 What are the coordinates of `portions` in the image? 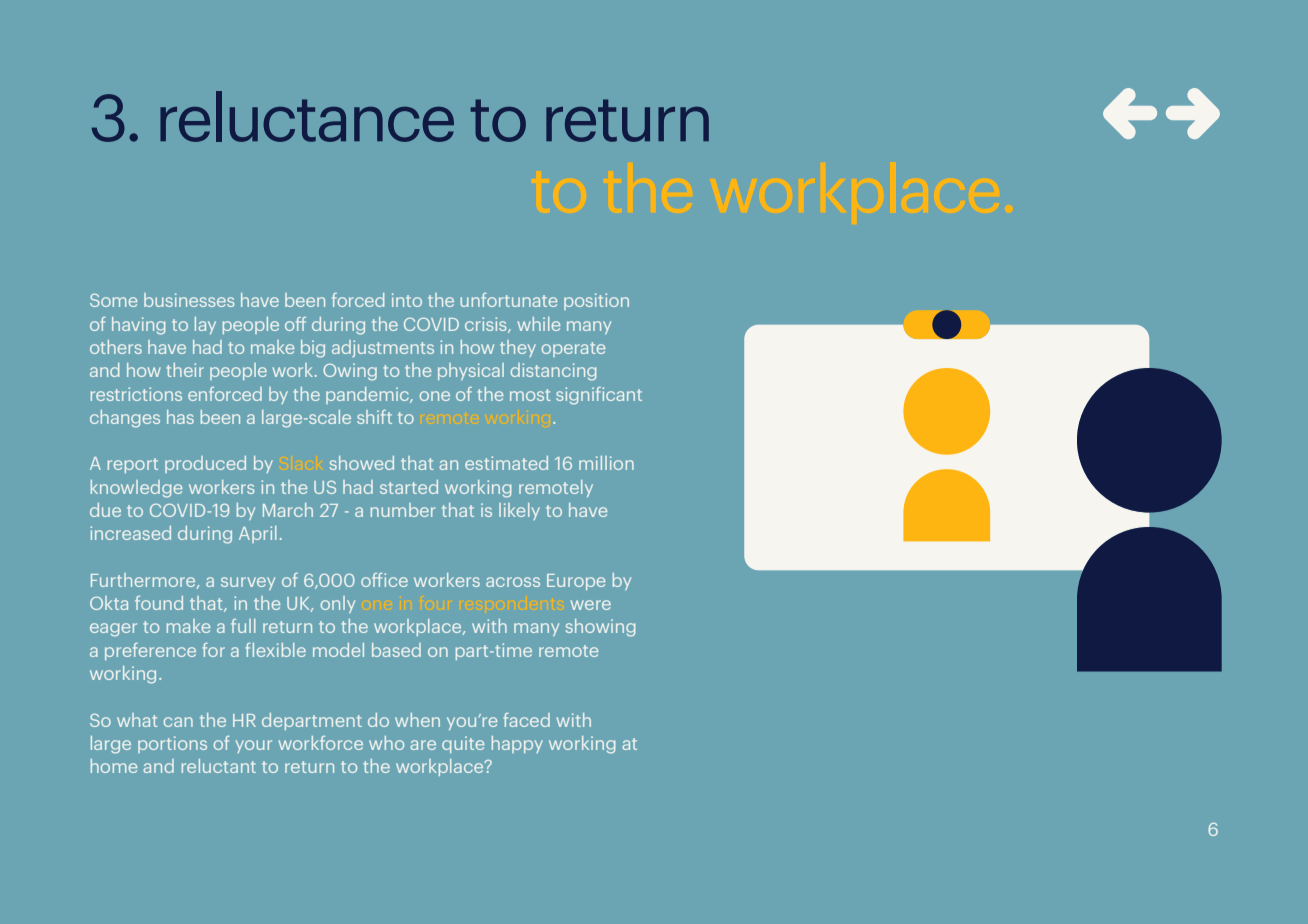 It's located at (172, 744).
